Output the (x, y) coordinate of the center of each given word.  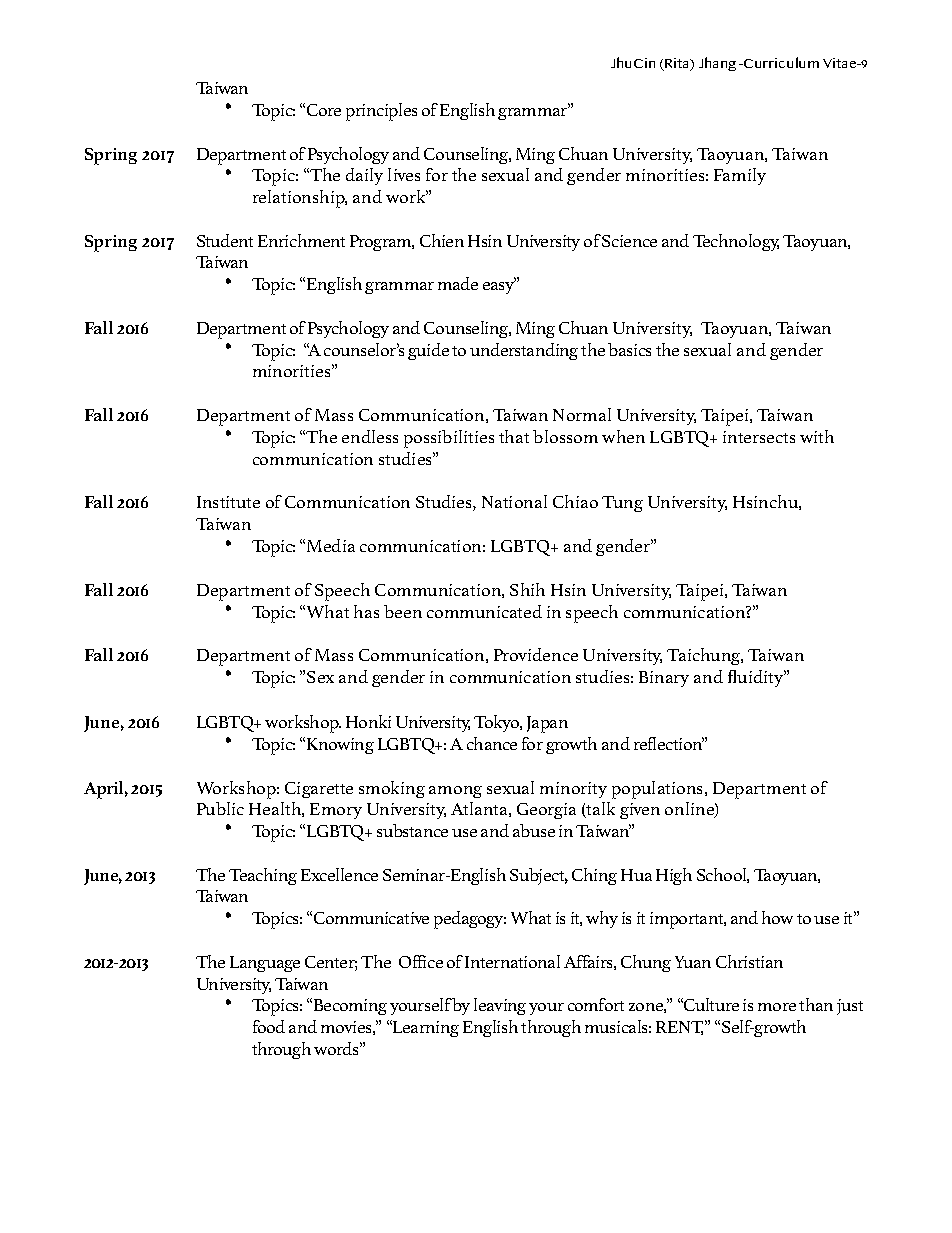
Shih (527, 589)
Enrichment (301, 240)
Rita (677, 64)
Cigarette (319, 790)
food (269, 1026)
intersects (759, 437)
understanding (524, 351)
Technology (736, 242)
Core (324, 110)
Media (331, 545)
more (777, 1007)
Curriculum (780, 62)
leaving (500, 1006)
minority (573, 790)
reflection (669, 743)
